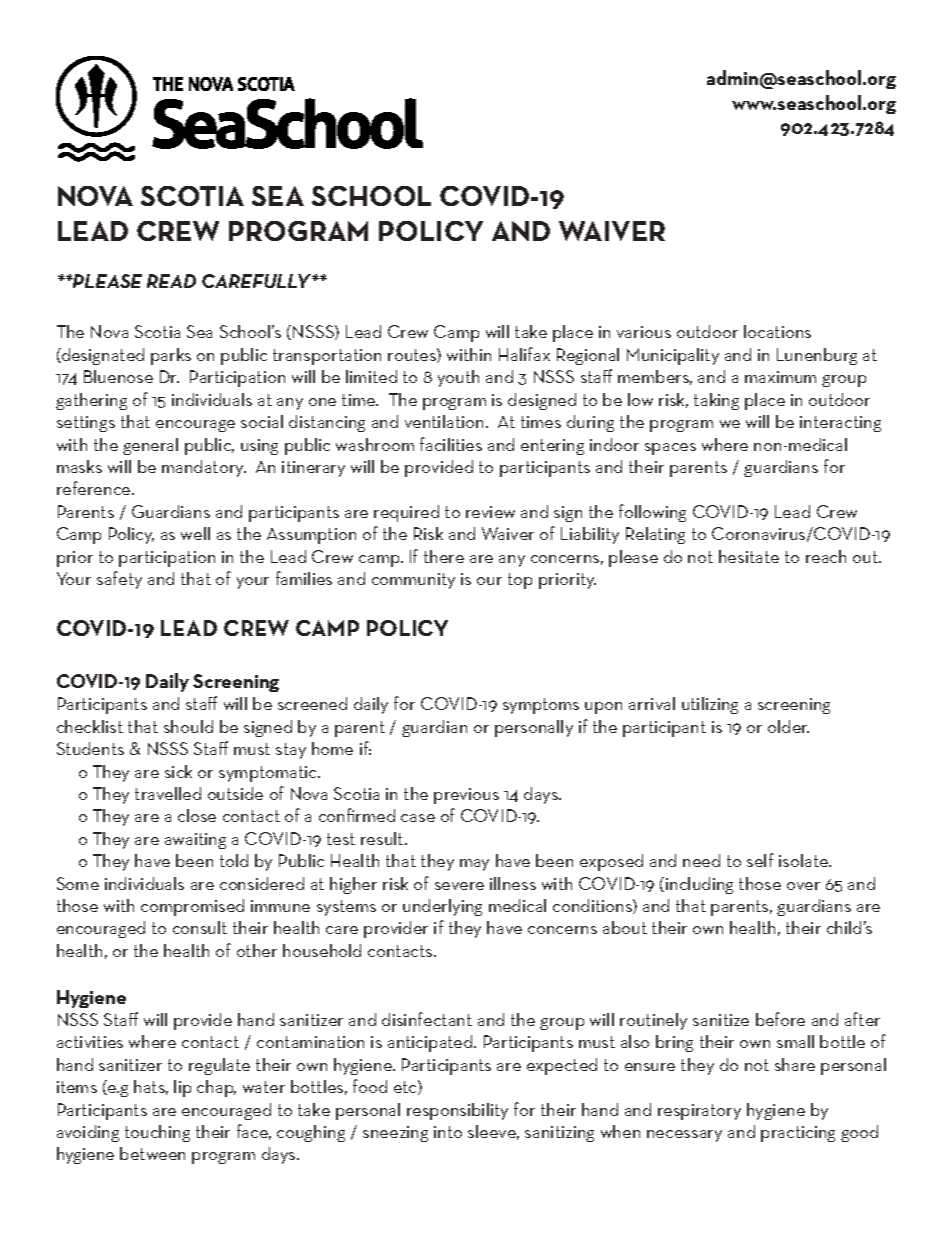 This document has width=952, height=1233. I want to click on Halifax, so click(524, 354).
